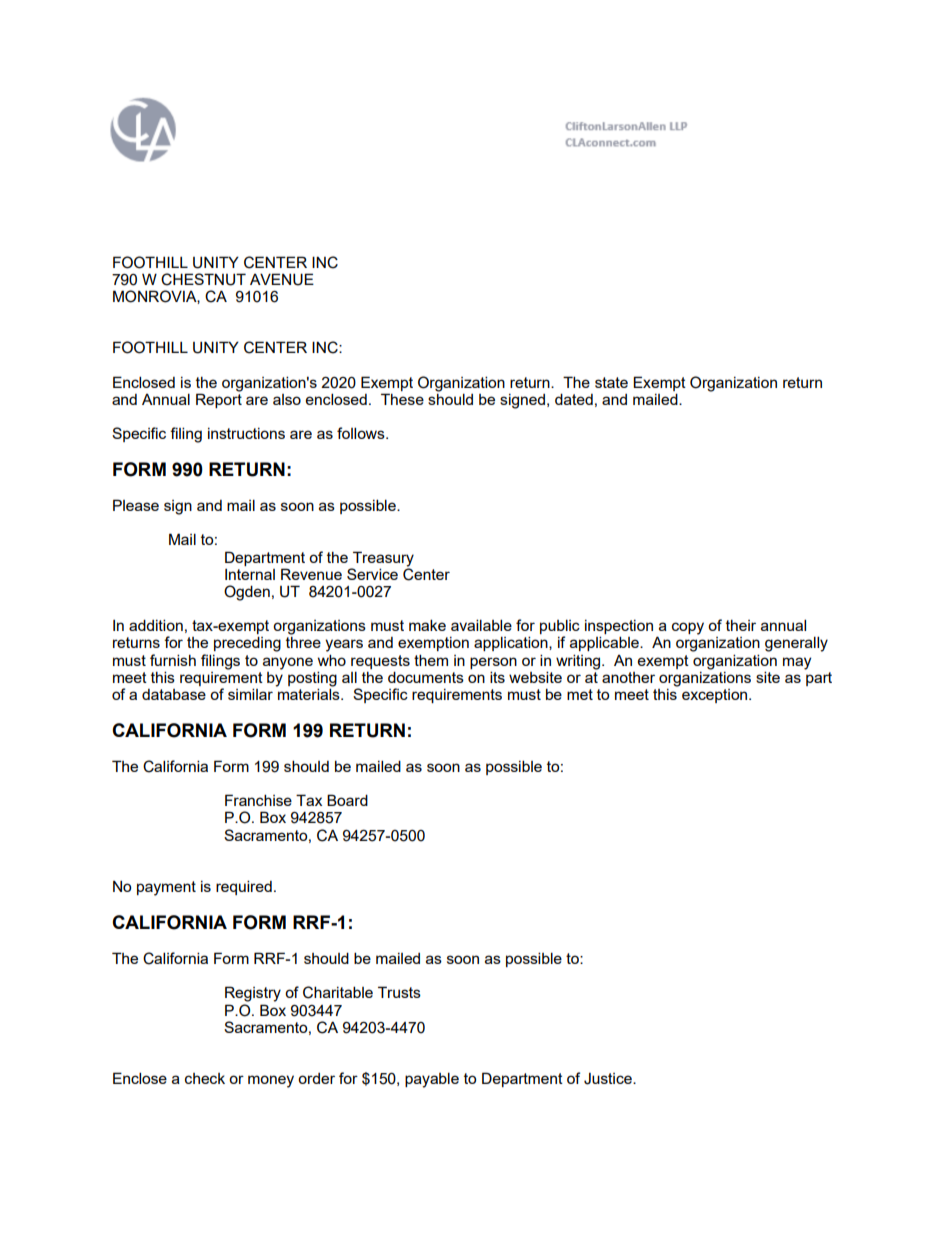 The width and height of the document is (952, 1233). Describe the element at coordinates (741, 625) in the document. I see `their` at that location.
